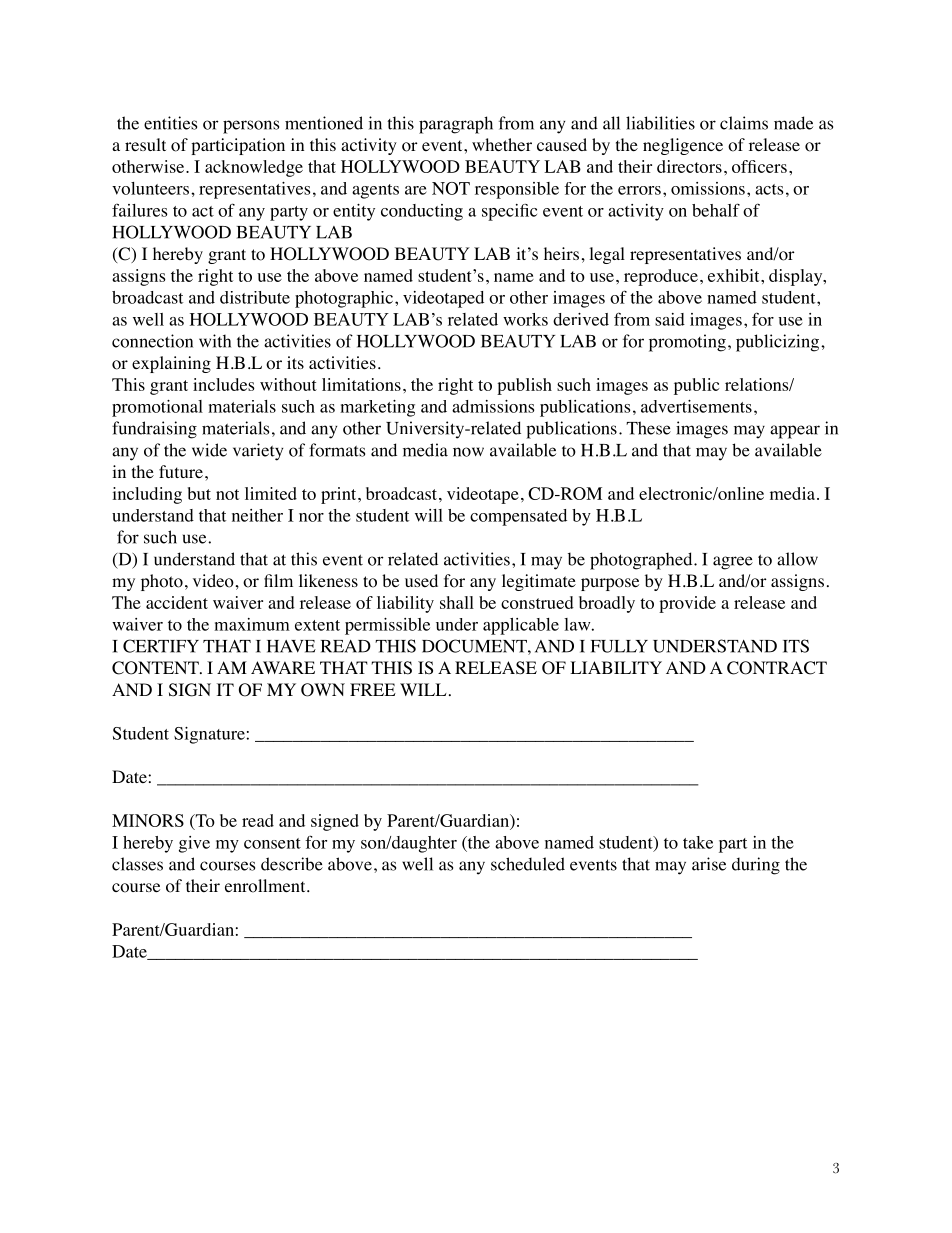 The width and height of the screenshot is (952, 1233). Describe the element at coordinates (251, 127) in the screenshot. I see `persons` at that location.
